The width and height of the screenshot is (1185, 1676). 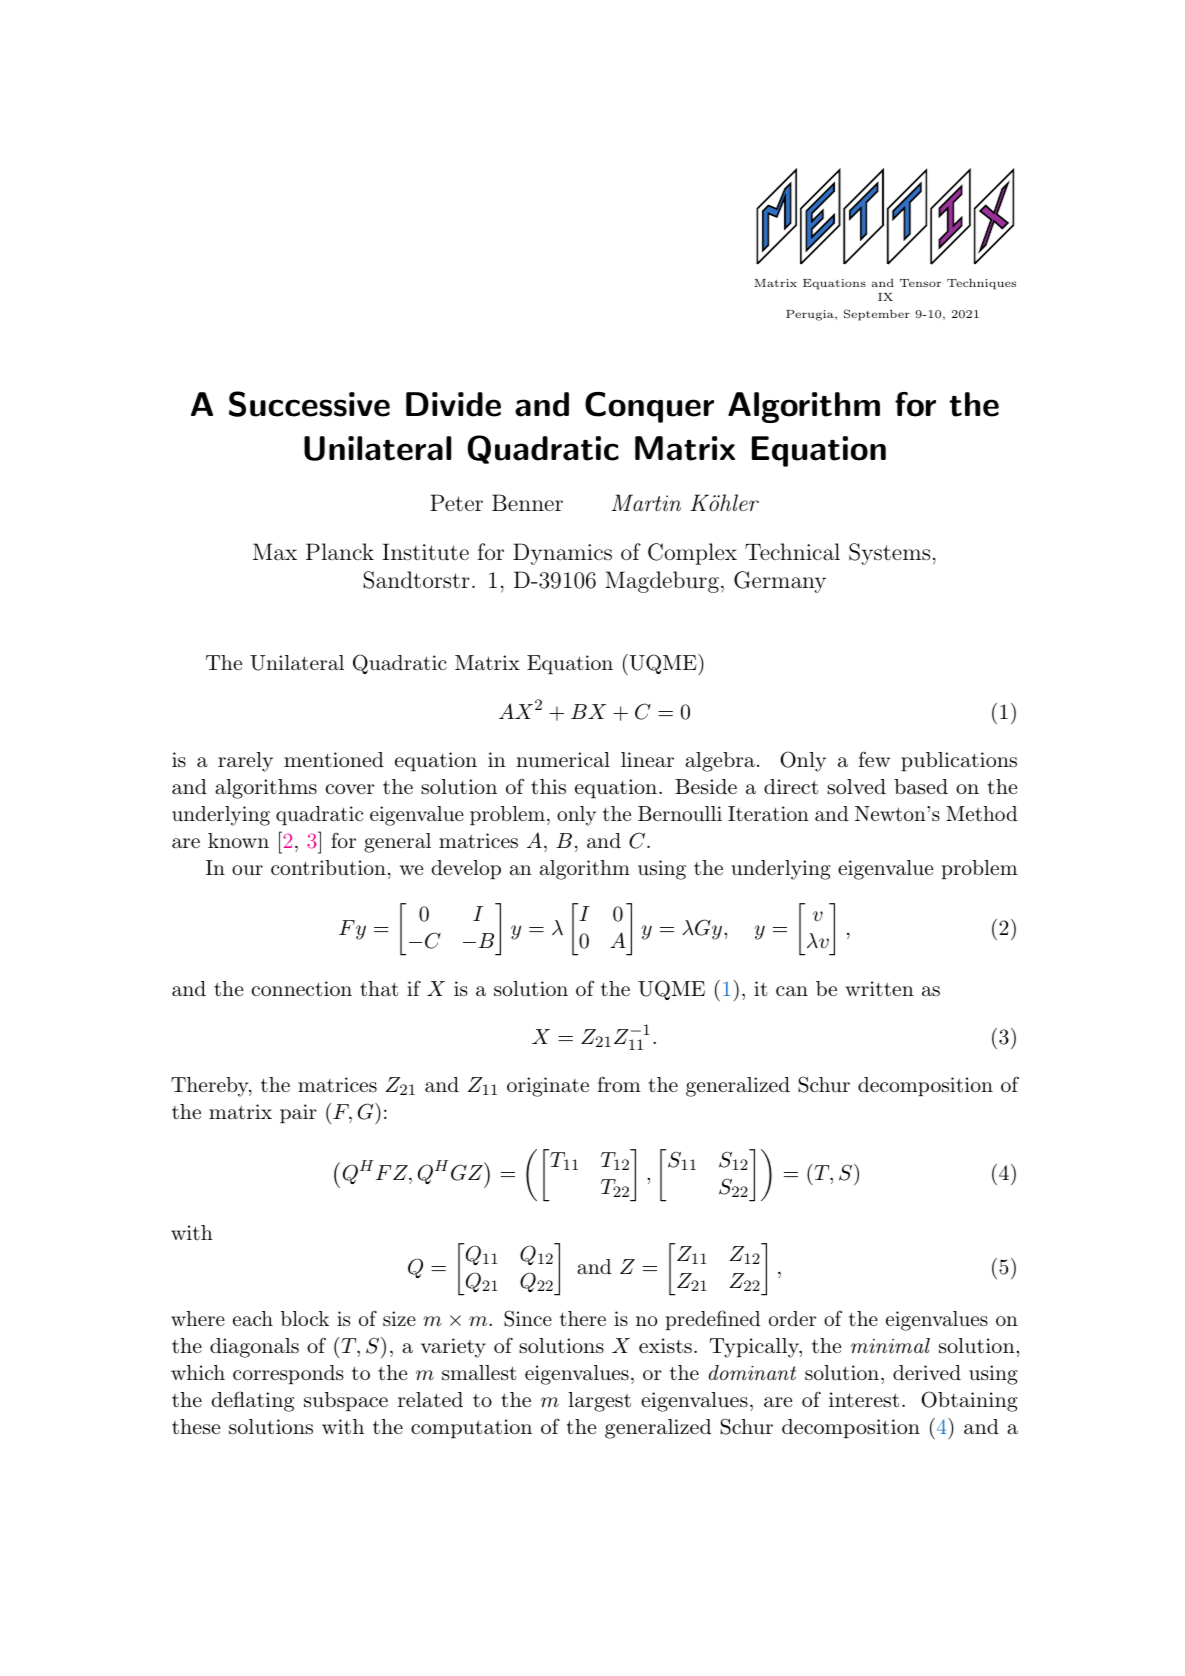 I want to click on from, so click(x=619, y=1084).
